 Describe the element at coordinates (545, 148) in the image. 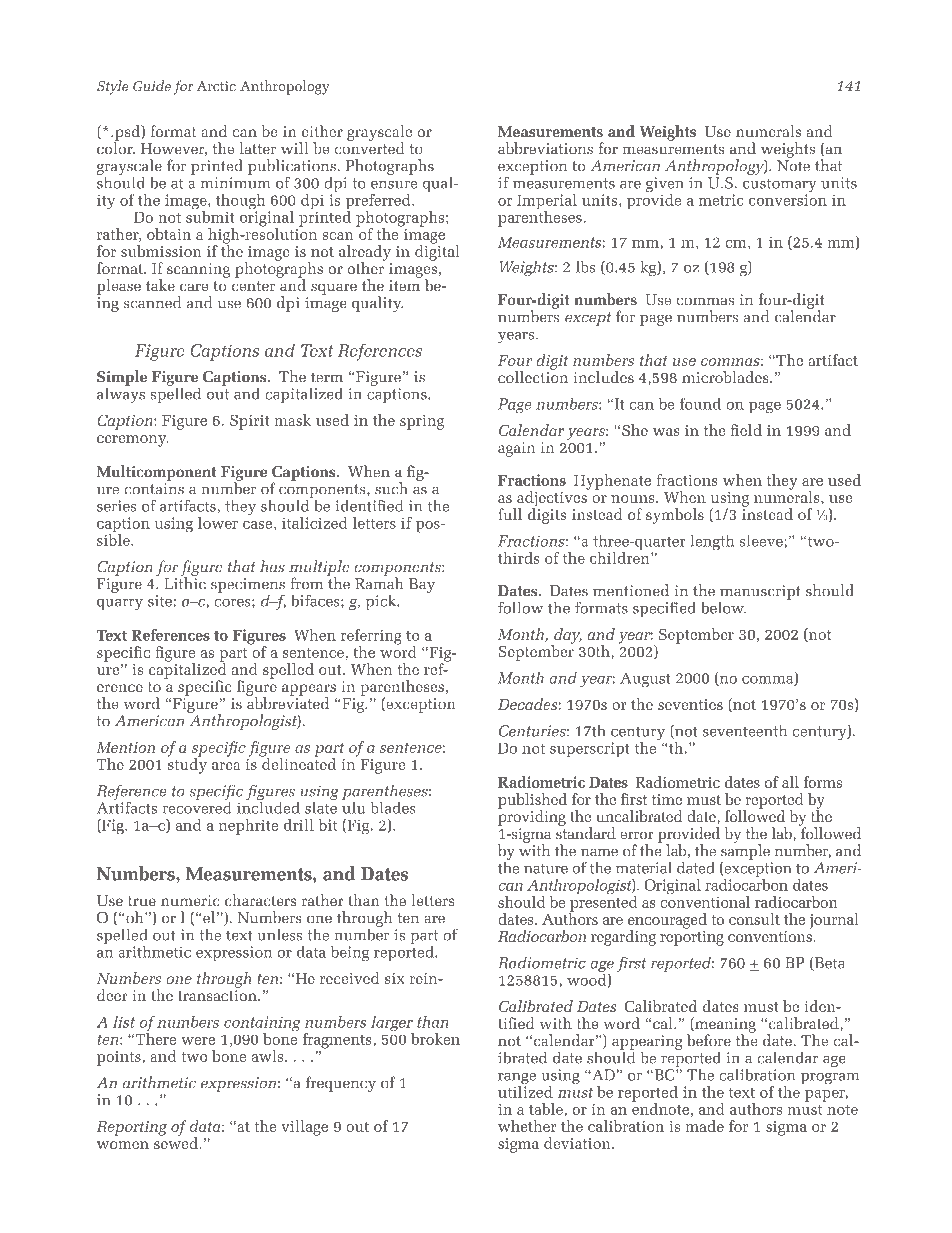

I see `abbreviations` at that location.
